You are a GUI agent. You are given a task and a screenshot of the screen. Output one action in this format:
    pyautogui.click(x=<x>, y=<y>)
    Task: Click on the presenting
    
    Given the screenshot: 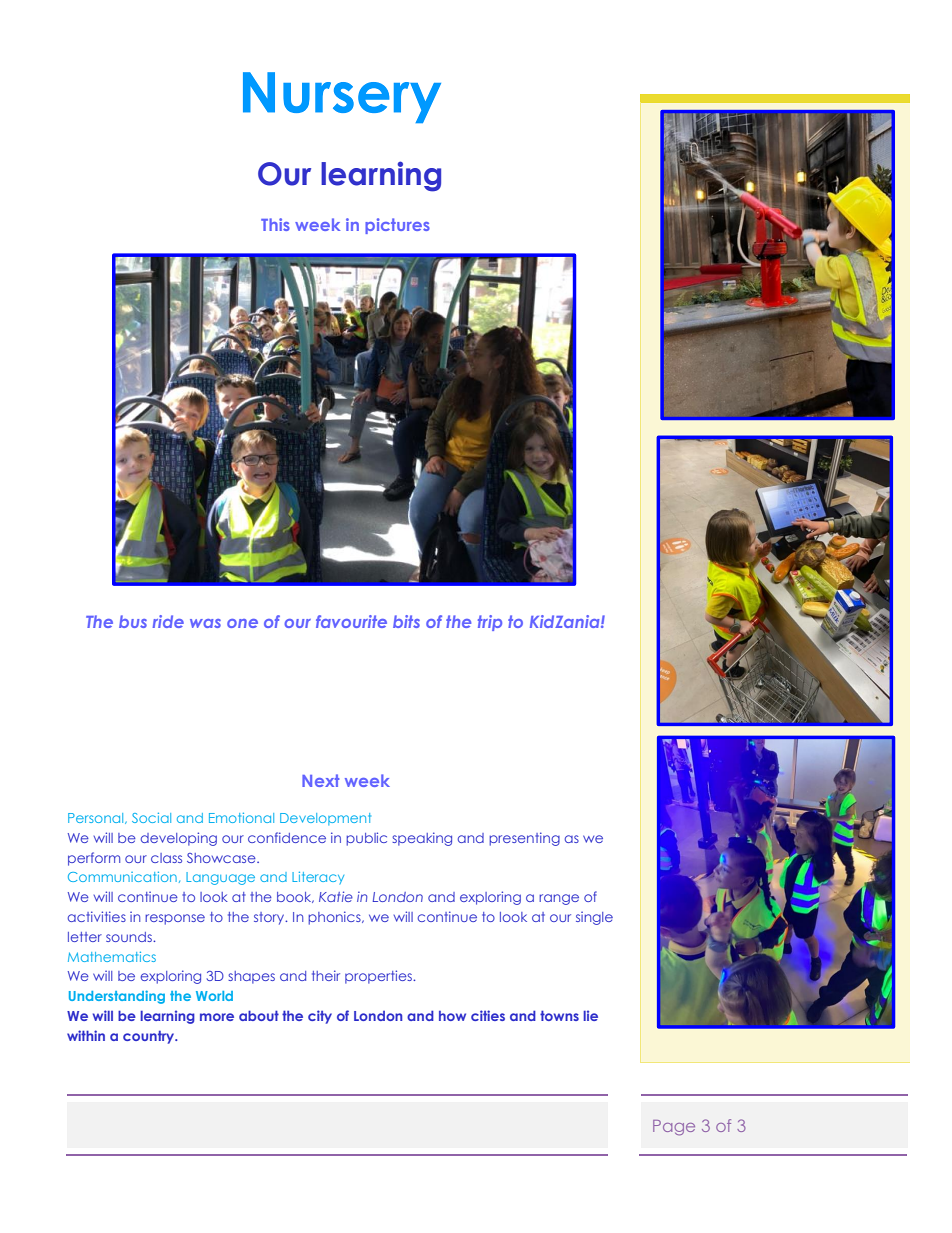 What is the action you would take?
    pyautogui.click(x=524, y=839)
